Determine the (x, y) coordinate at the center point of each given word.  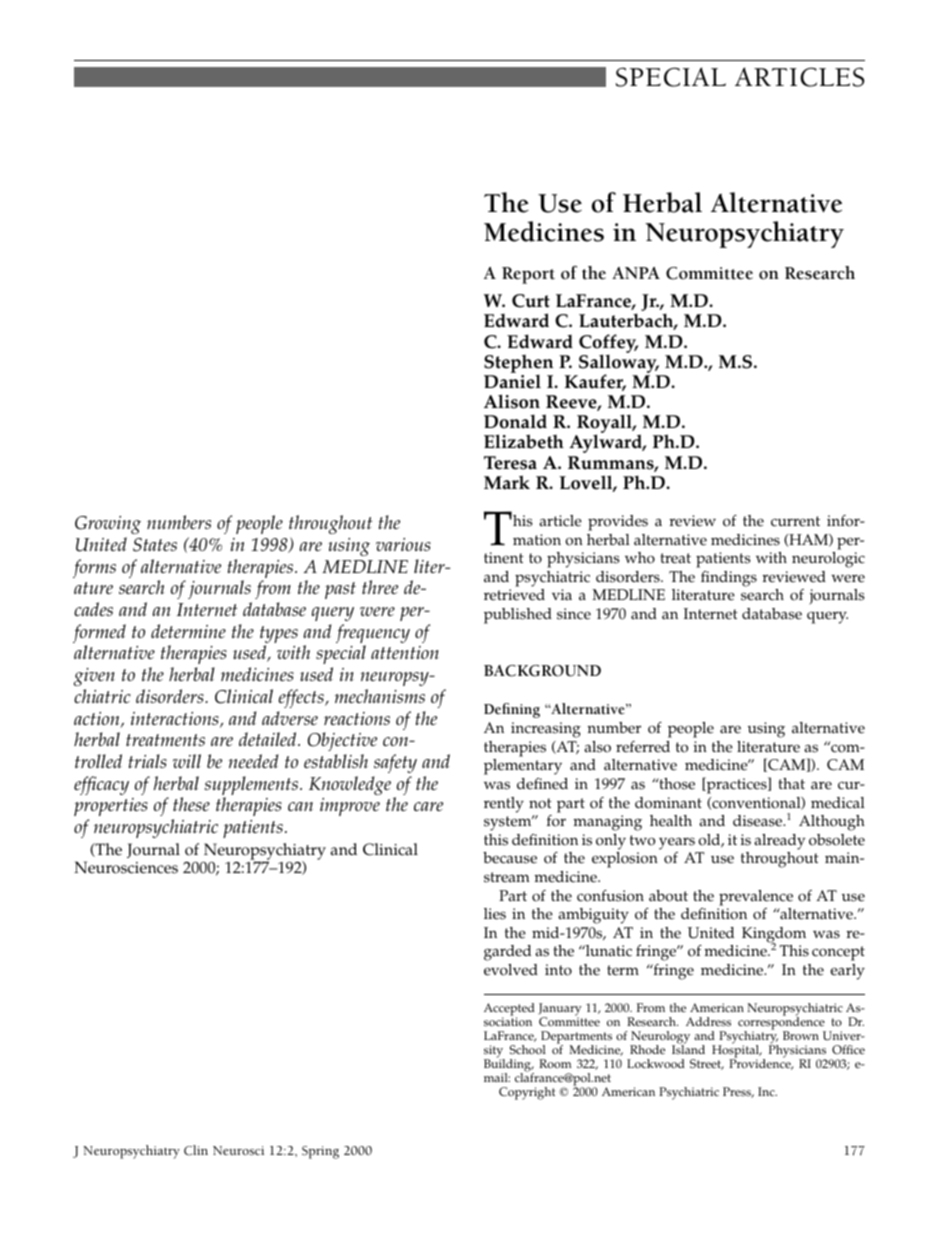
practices (737, 785)
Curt (531, 301)
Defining (512, 710)
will (187, 761)
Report (528, 275)
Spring (320, 1152)
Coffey (608, 344)
